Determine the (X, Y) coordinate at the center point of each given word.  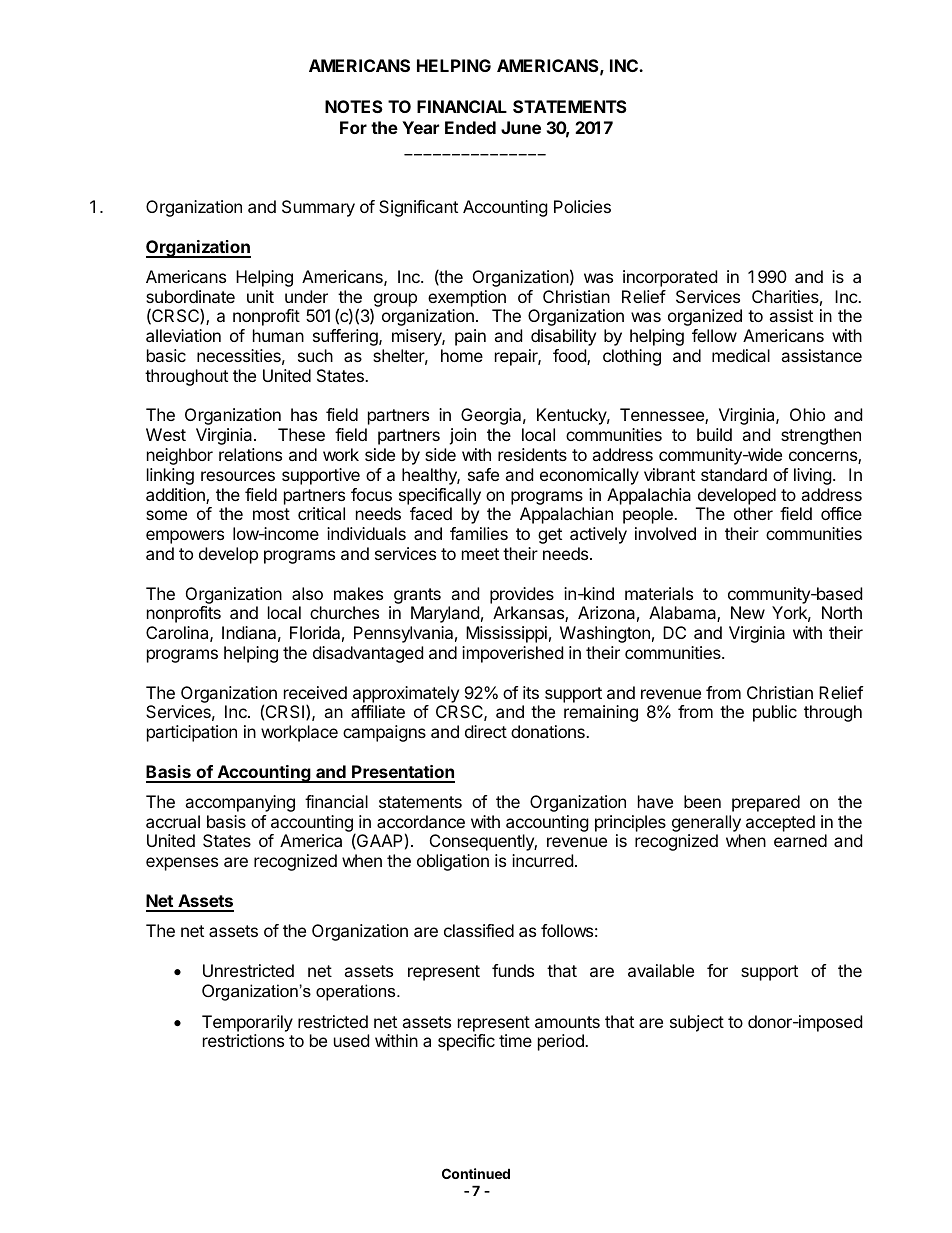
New (748, 612)
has (304, 414)
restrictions (243, 1040)
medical (741, 355)
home (462, 355)
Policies (582, 206)
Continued (476, 1173)
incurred (542, 860)
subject (697, 1023)
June (521, 127)
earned (800, 840)
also (307, 593)
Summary (318, 208)
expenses (182, 864)
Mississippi (506, 634)
